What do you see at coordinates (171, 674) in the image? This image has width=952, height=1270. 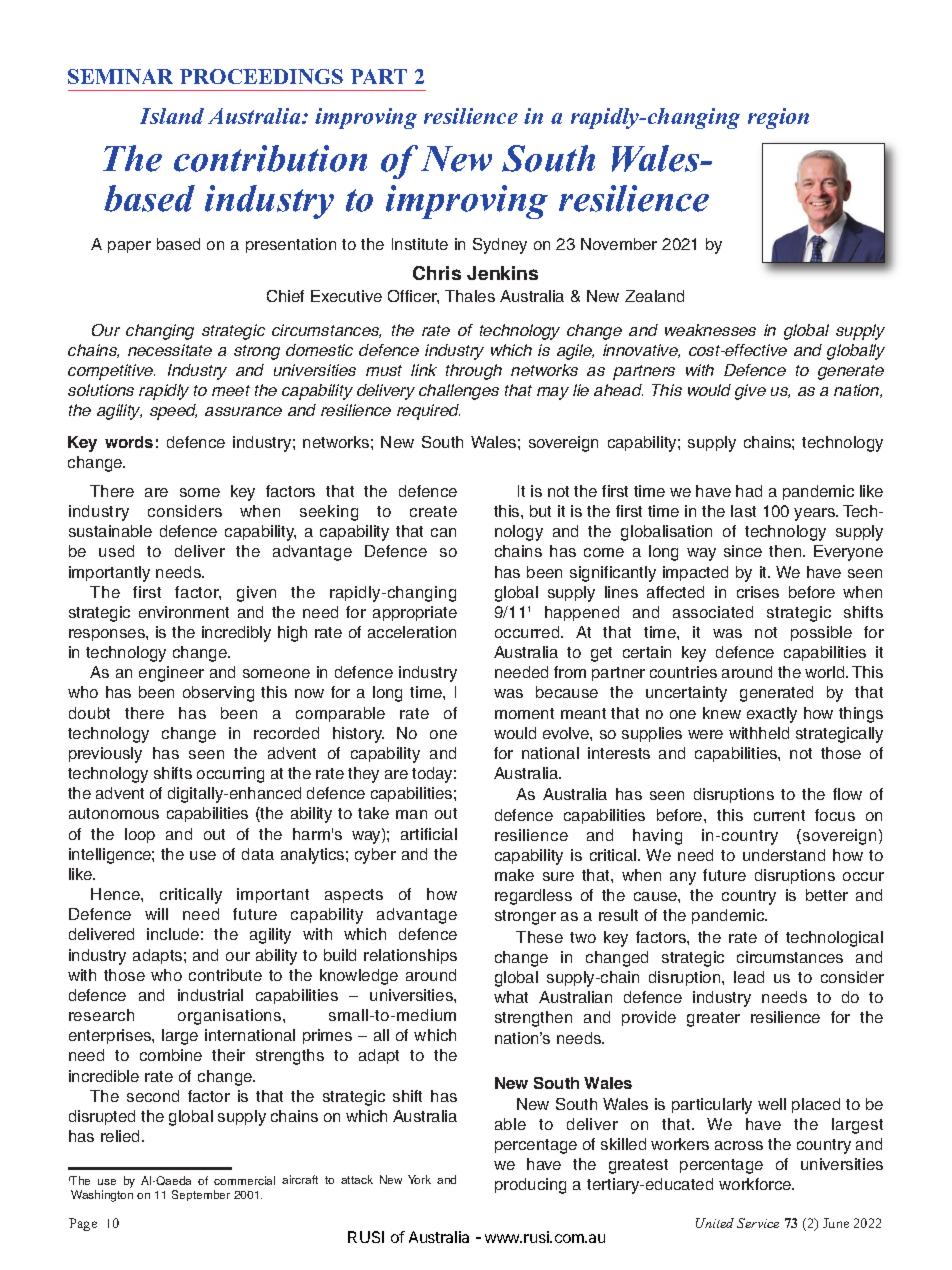 I see `engineer` at bounding box center [171, 674].
